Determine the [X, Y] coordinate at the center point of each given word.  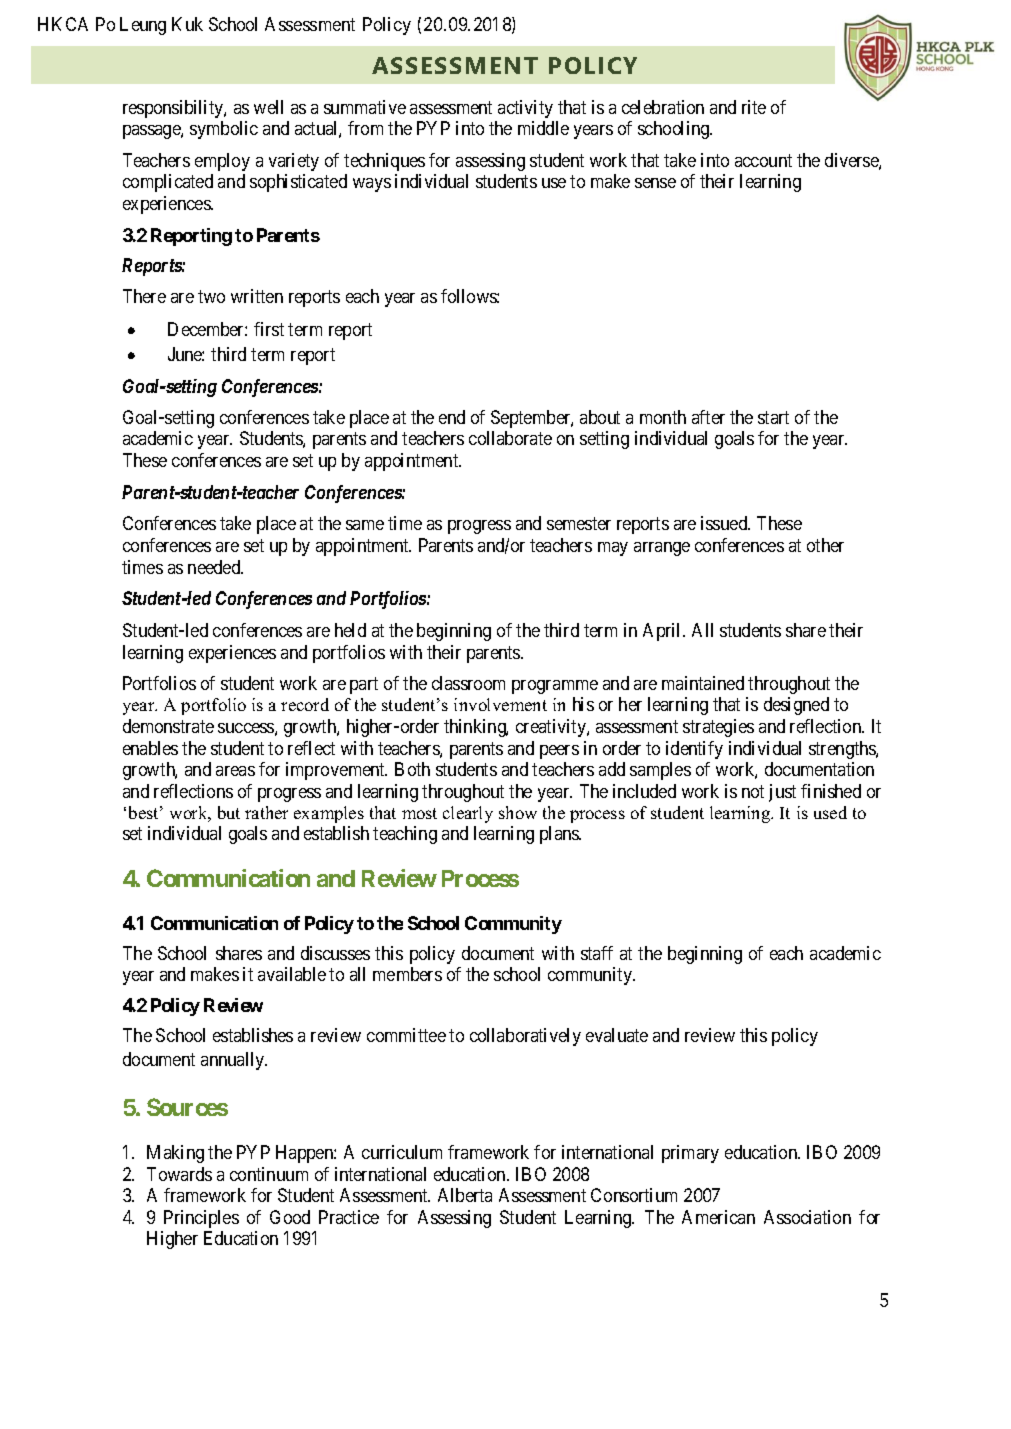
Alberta [465, 1195]
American [718, 1217]
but [229, 812]
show [518, 812]
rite [754, 107]
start [773, 417]
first [269, 329]
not [753, 791]
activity [525, 109]
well [268, 107]
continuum [269, 1174]
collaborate [510, 438]
